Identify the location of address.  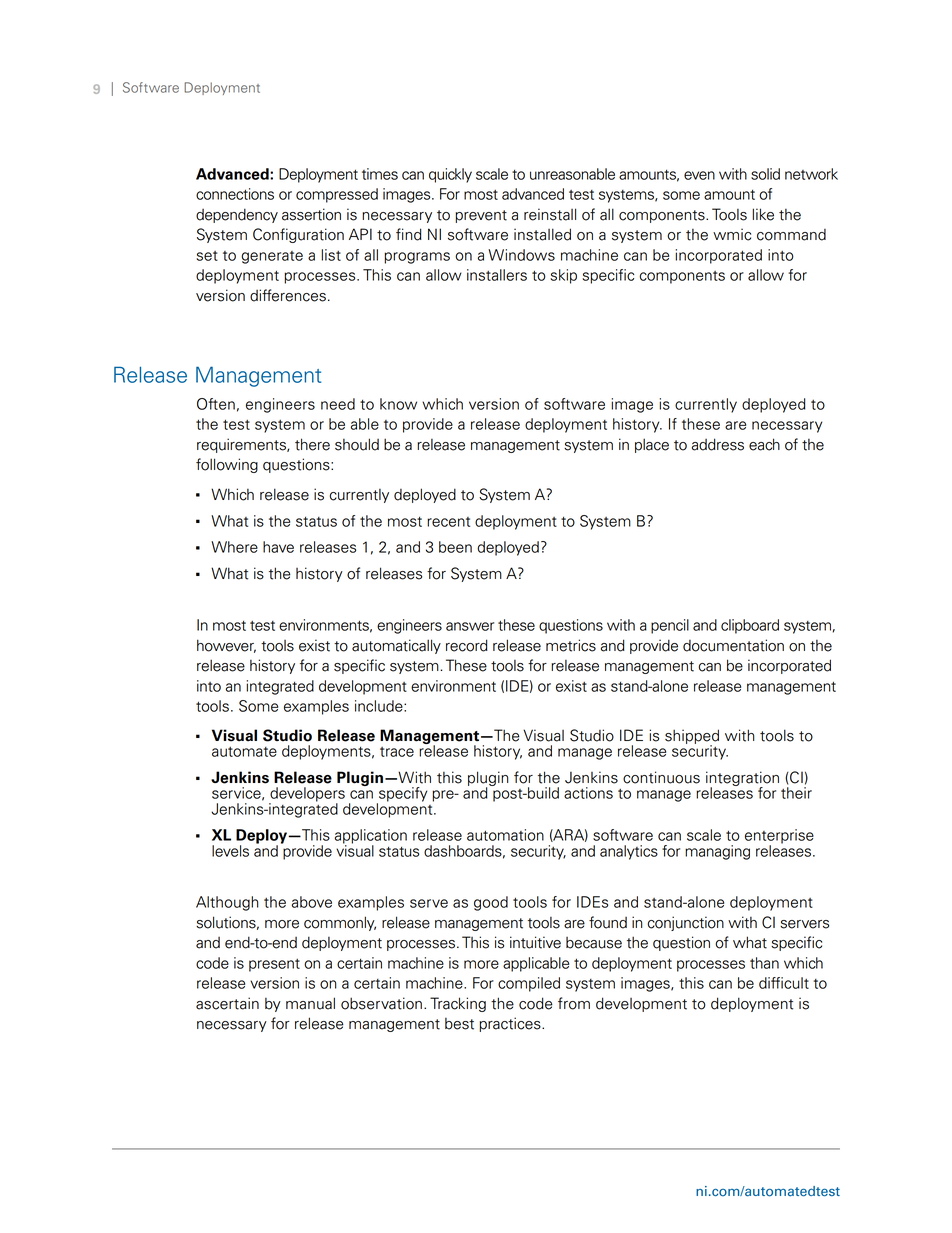
(718, 444).
